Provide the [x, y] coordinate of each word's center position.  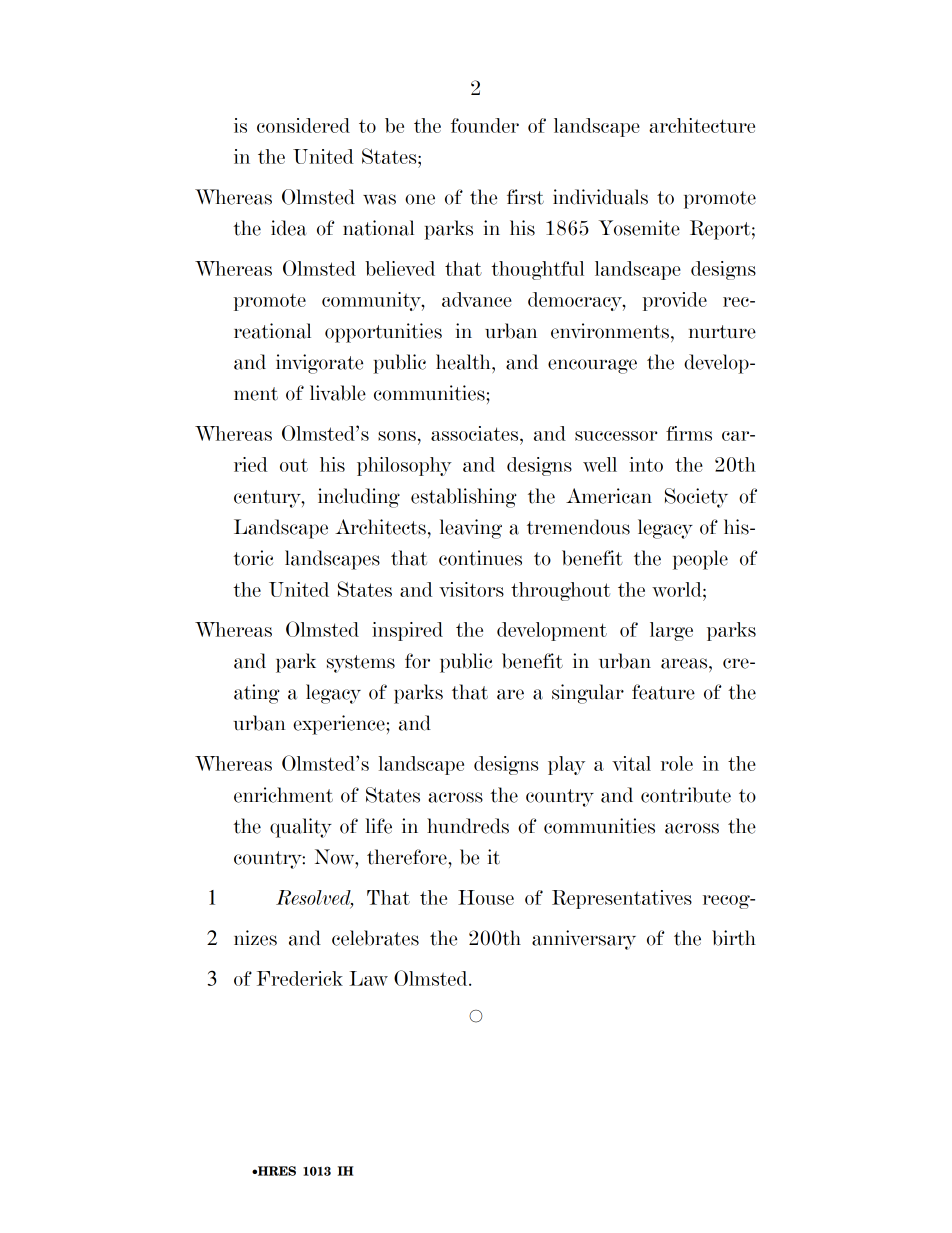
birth [734, 938]
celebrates [375, 938]
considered [303, 125]
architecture [702, 125]
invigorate [319, 364]
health [464, 362]
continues [480, 558]
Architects [380, 527]
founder [485, 125]
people [700, 560]
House [486, 897]
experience [340, 725]
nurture [722, 332]
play [566, 765]
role [677, 763]
